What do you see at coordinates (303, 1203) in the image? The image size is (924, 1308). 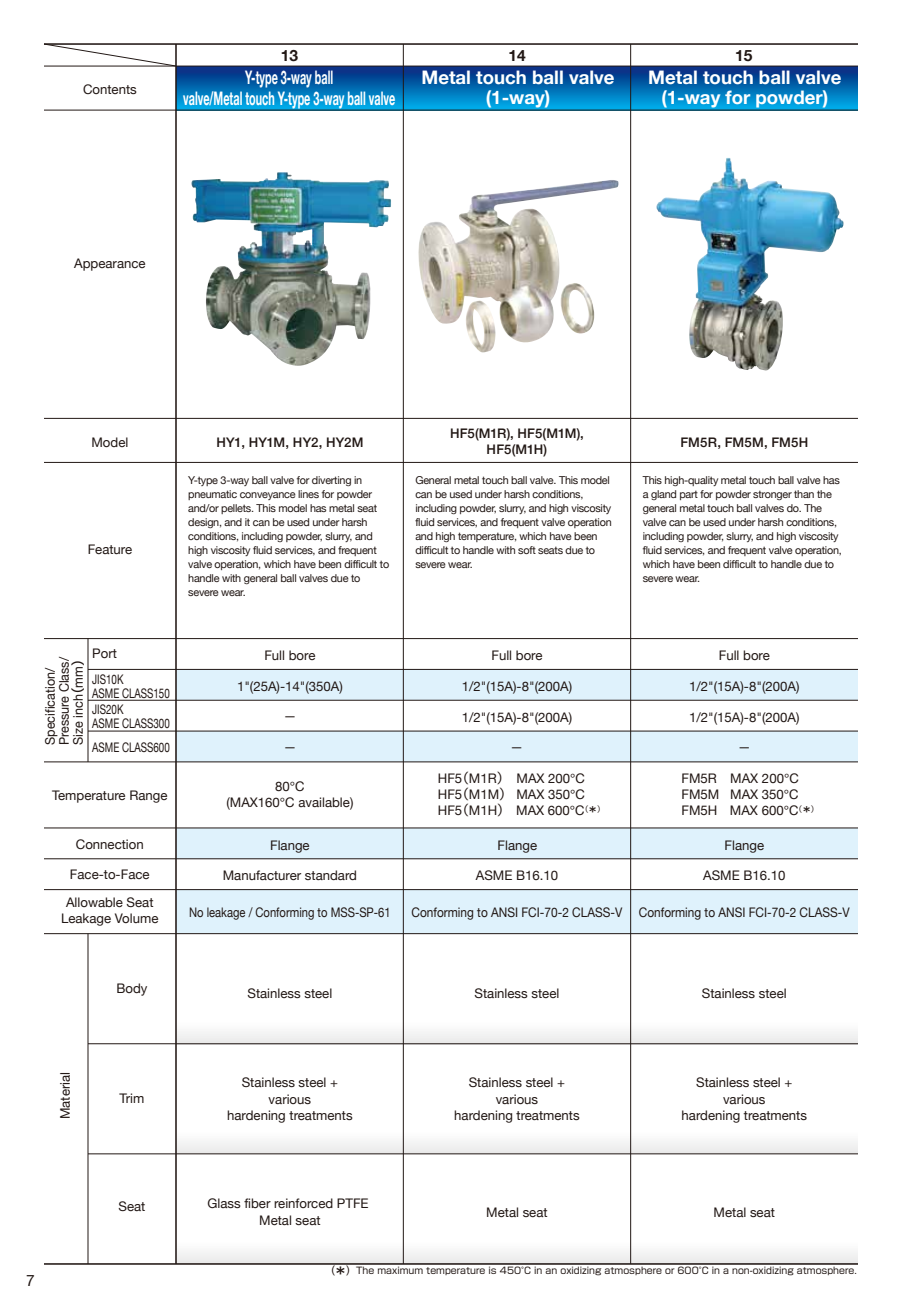 I see `reinforced` at bounding box center [303, 1203].
